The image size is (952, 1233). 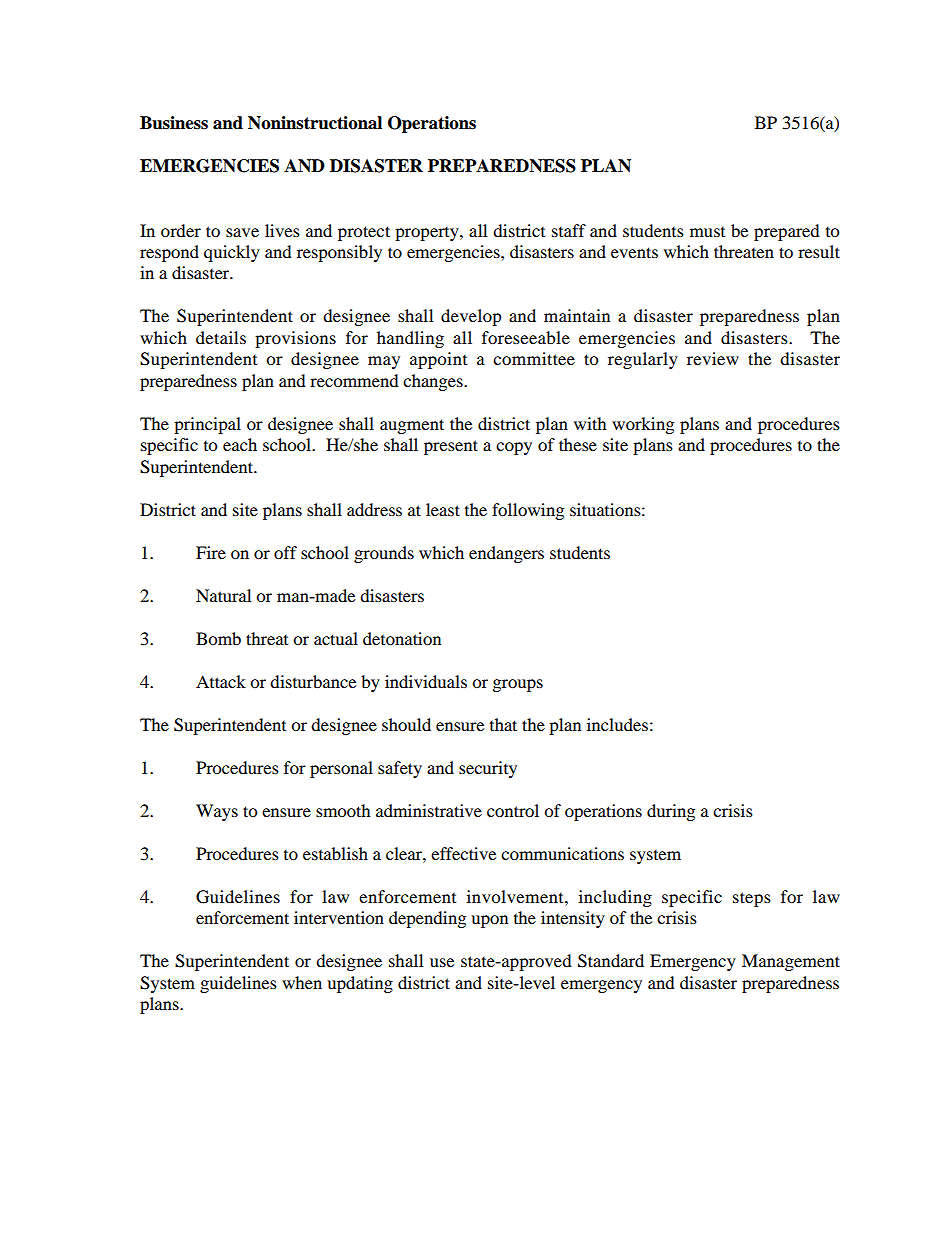 What do you see at coordinates (240, 444) in the page?
I see `each` at bounding box center [240, 444].
